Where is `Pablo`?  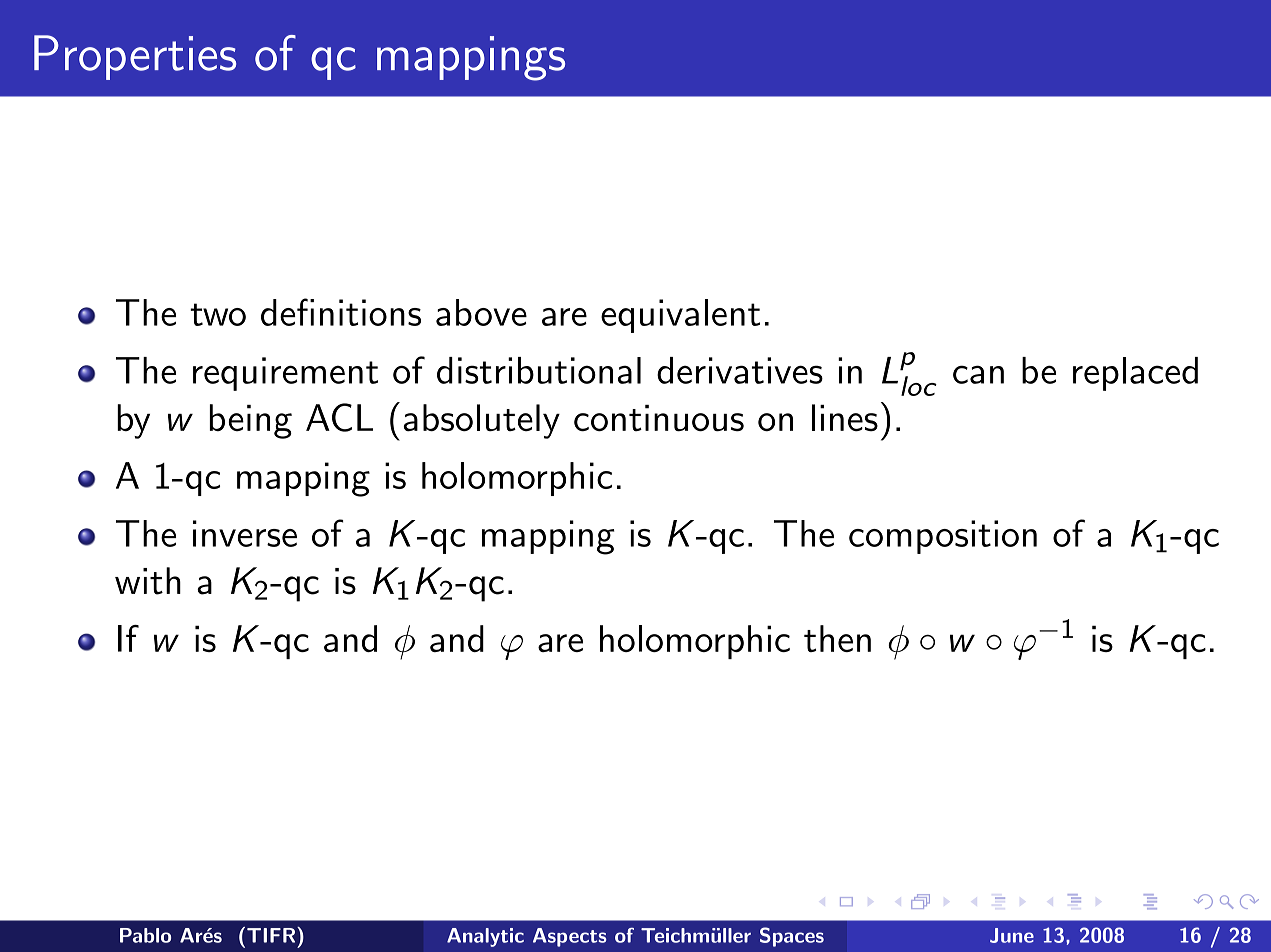
Pablo is located at coordinates (145, 935).
